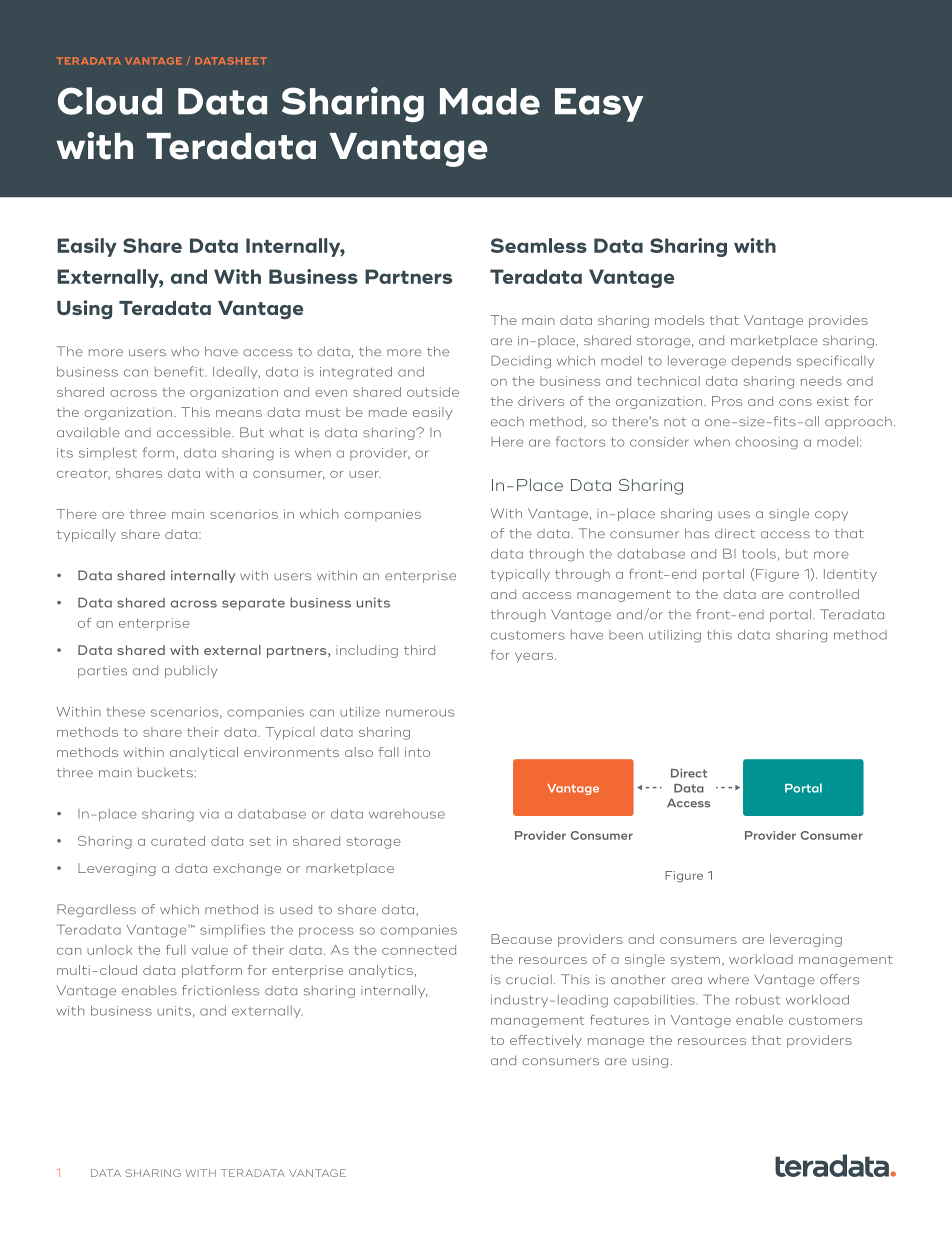 The height and width of the screenshot is (1233, 952). Describe the element at coordinates (529, 979) in the screenshot. I see `crucial` at that location.
